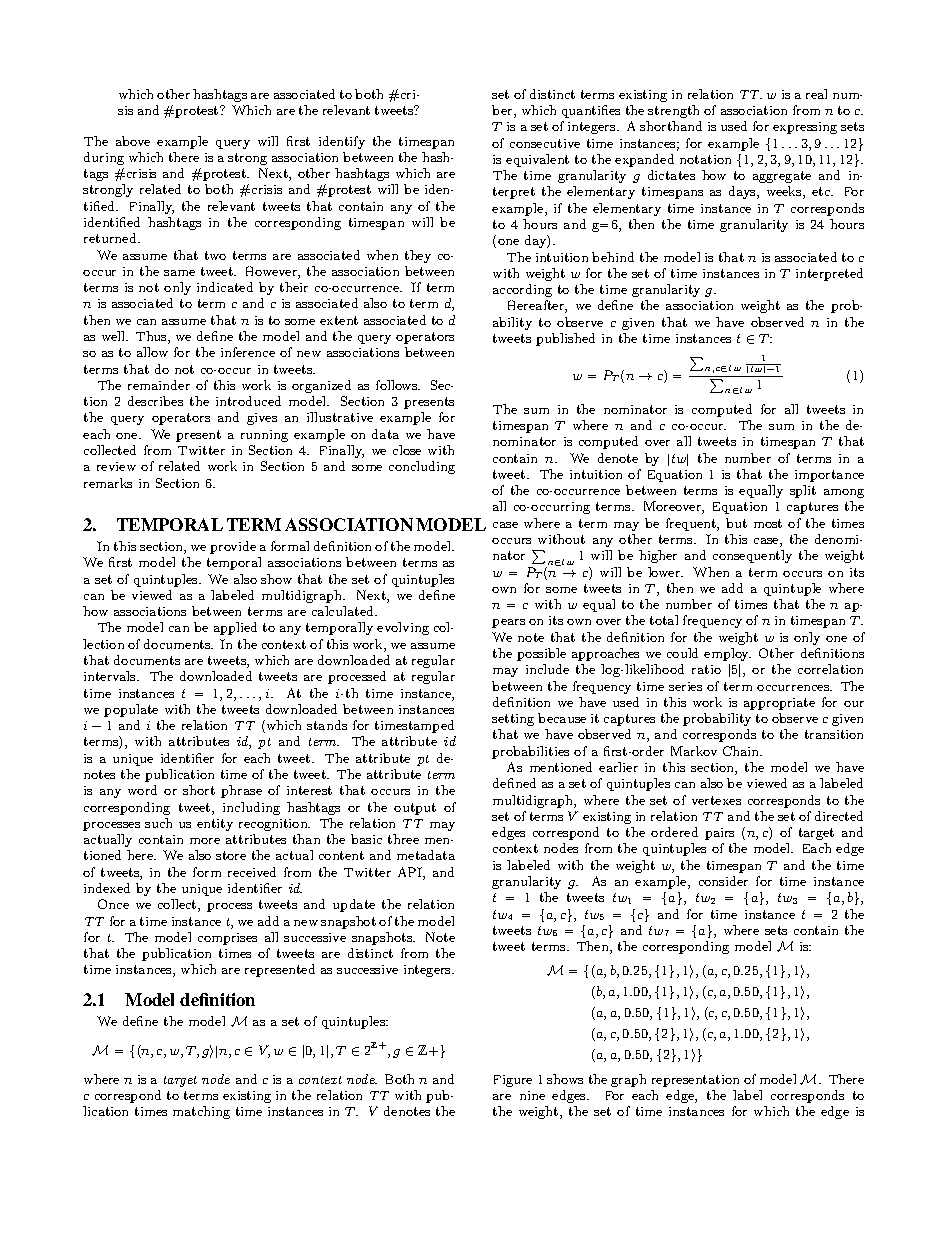 This screenshot has width=952, height=1233. What do you see at coordinates (403, 628) in the screenshot?
I see `evolving` at bounding box center [403, 628].
